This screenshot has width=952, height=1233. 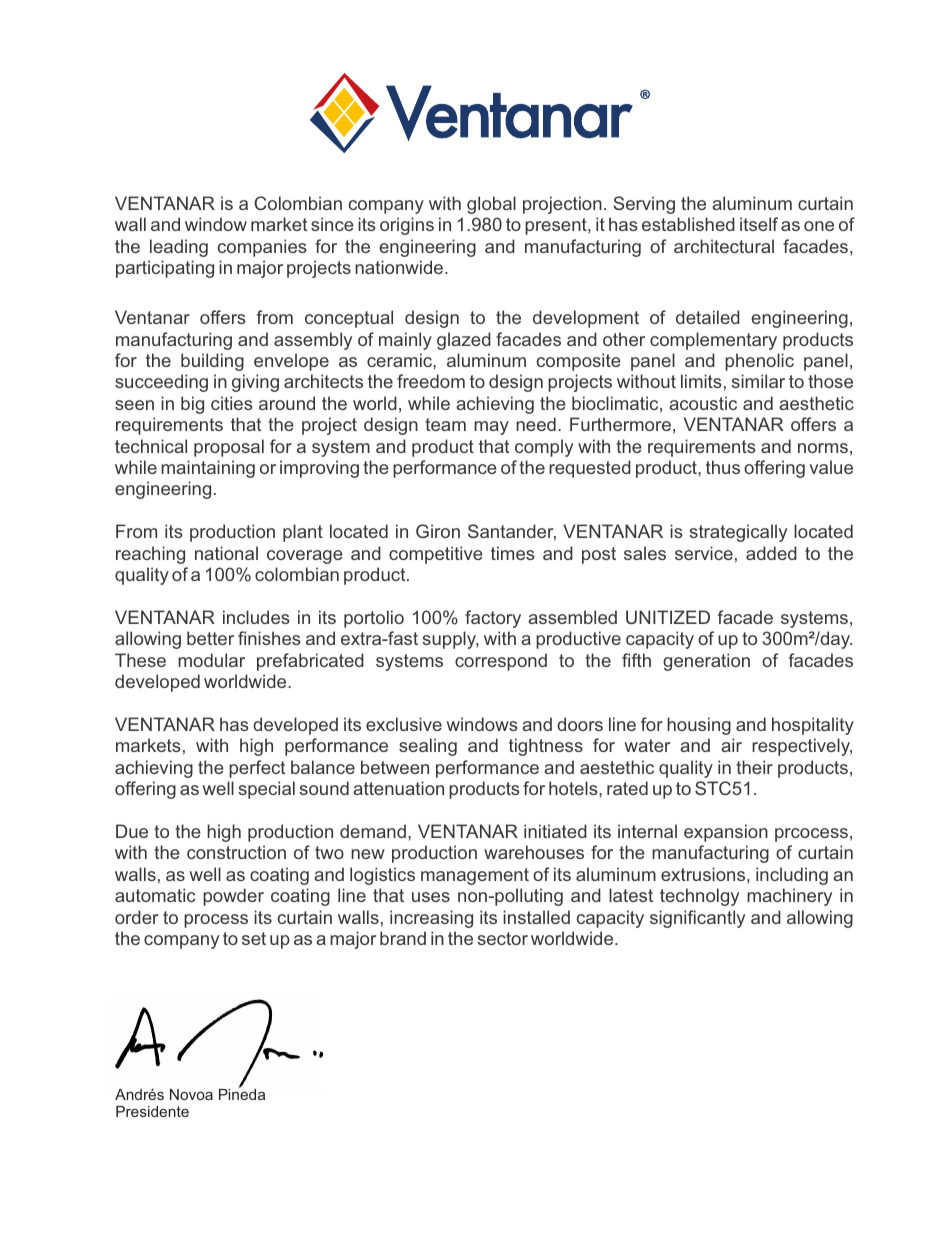 What do you see at coordinates (759, 224) in the screenshot?
I see `itself` at bounding box center [759, 224].
